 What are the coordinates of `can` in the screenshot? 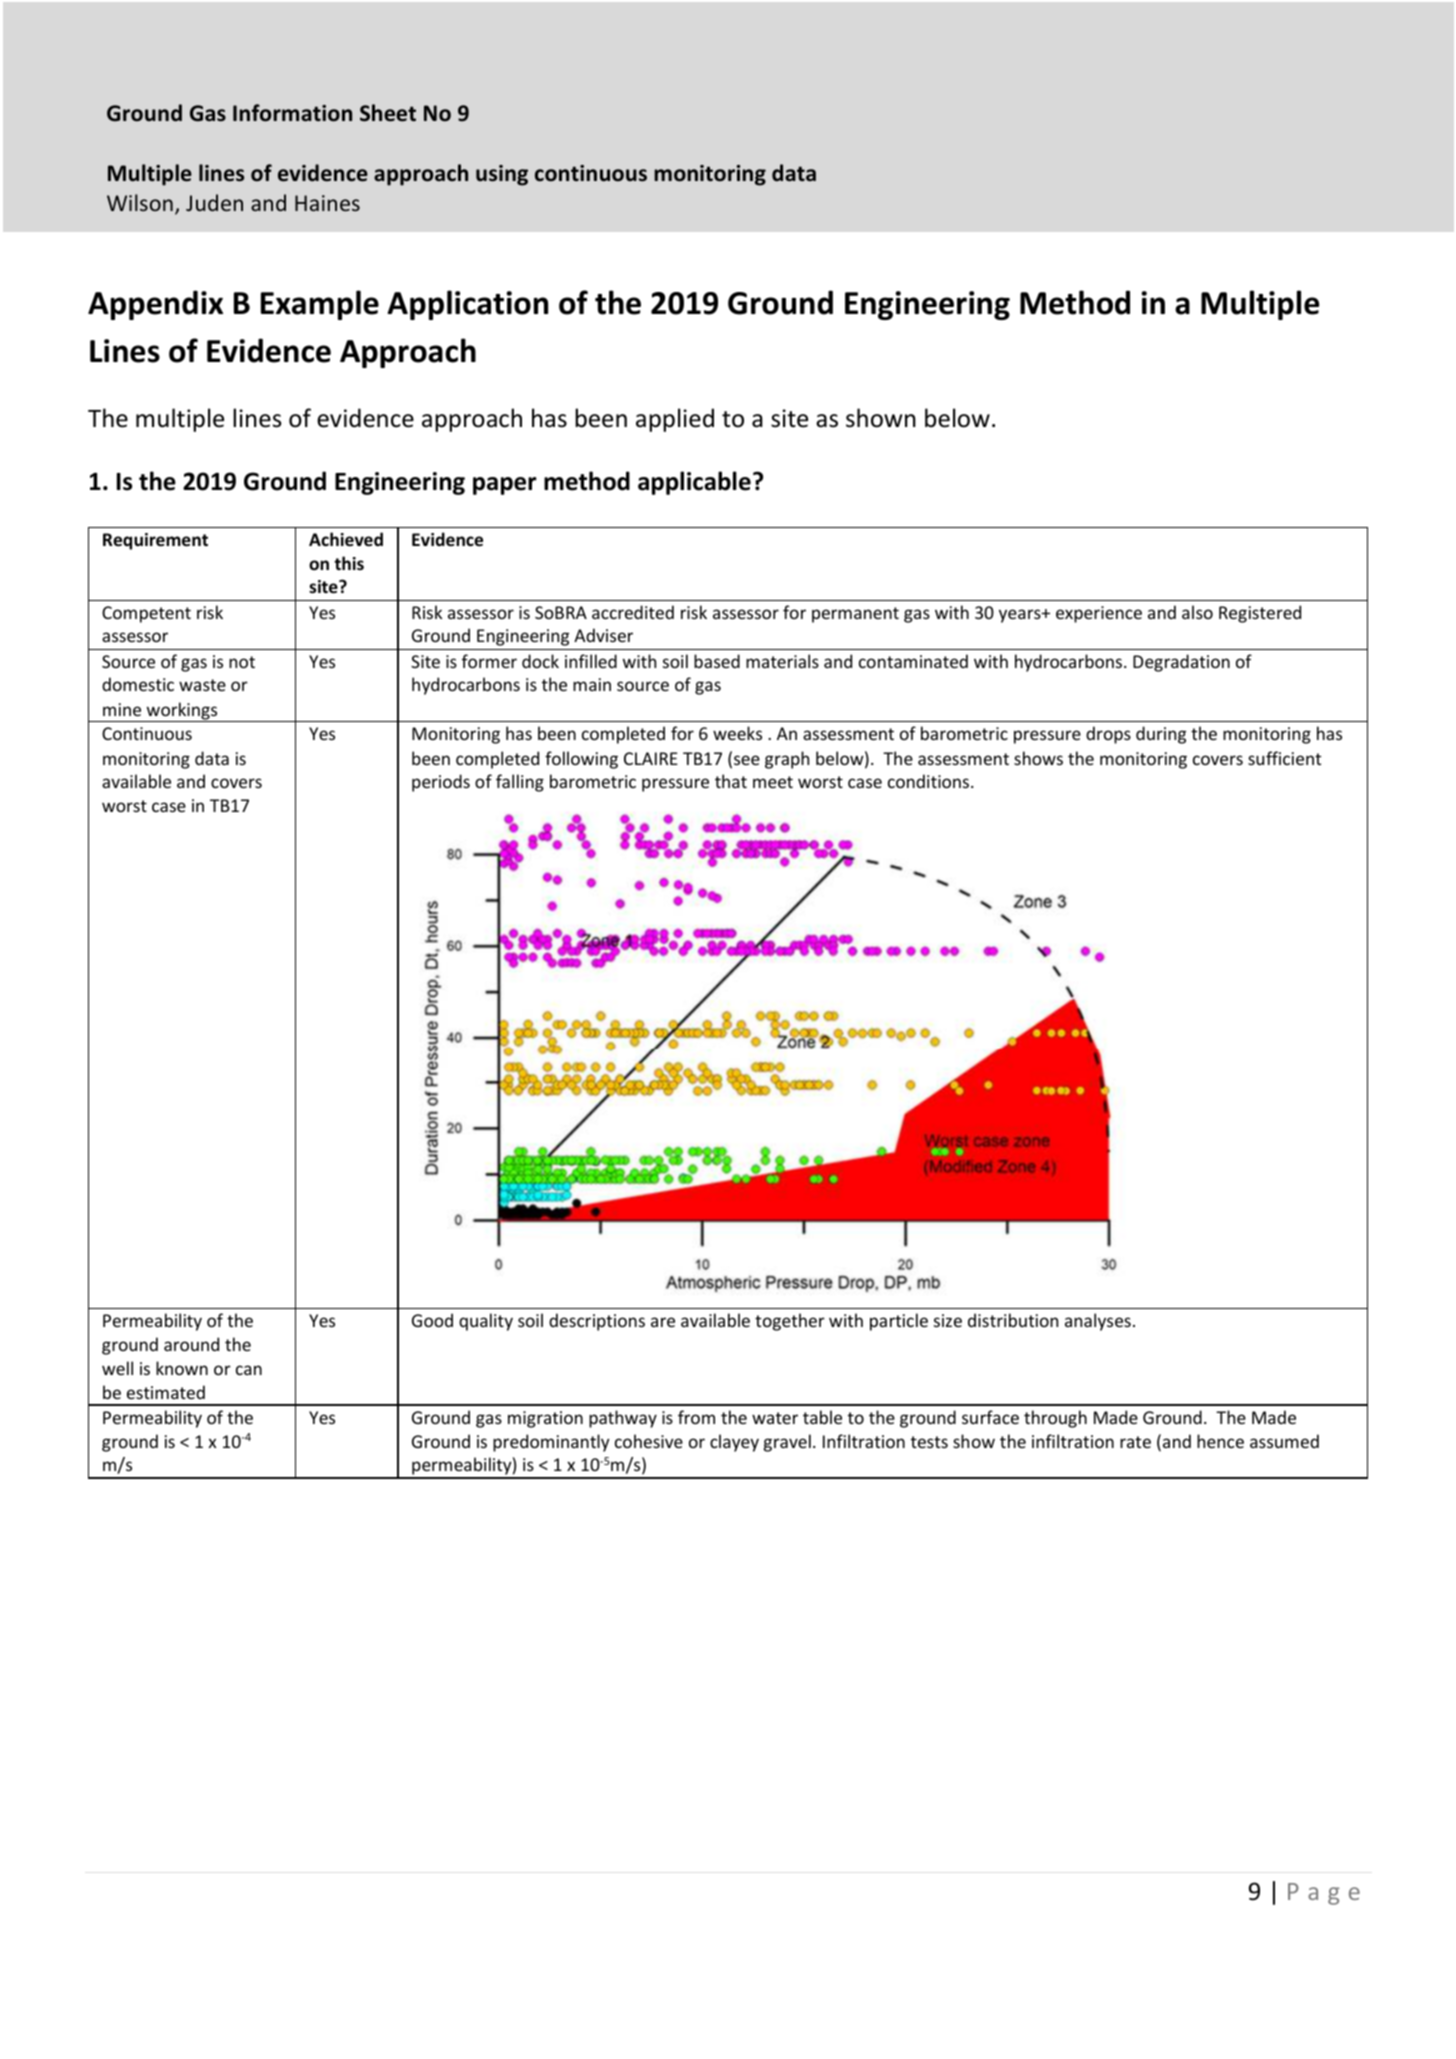 It's located at (249, 1370).
